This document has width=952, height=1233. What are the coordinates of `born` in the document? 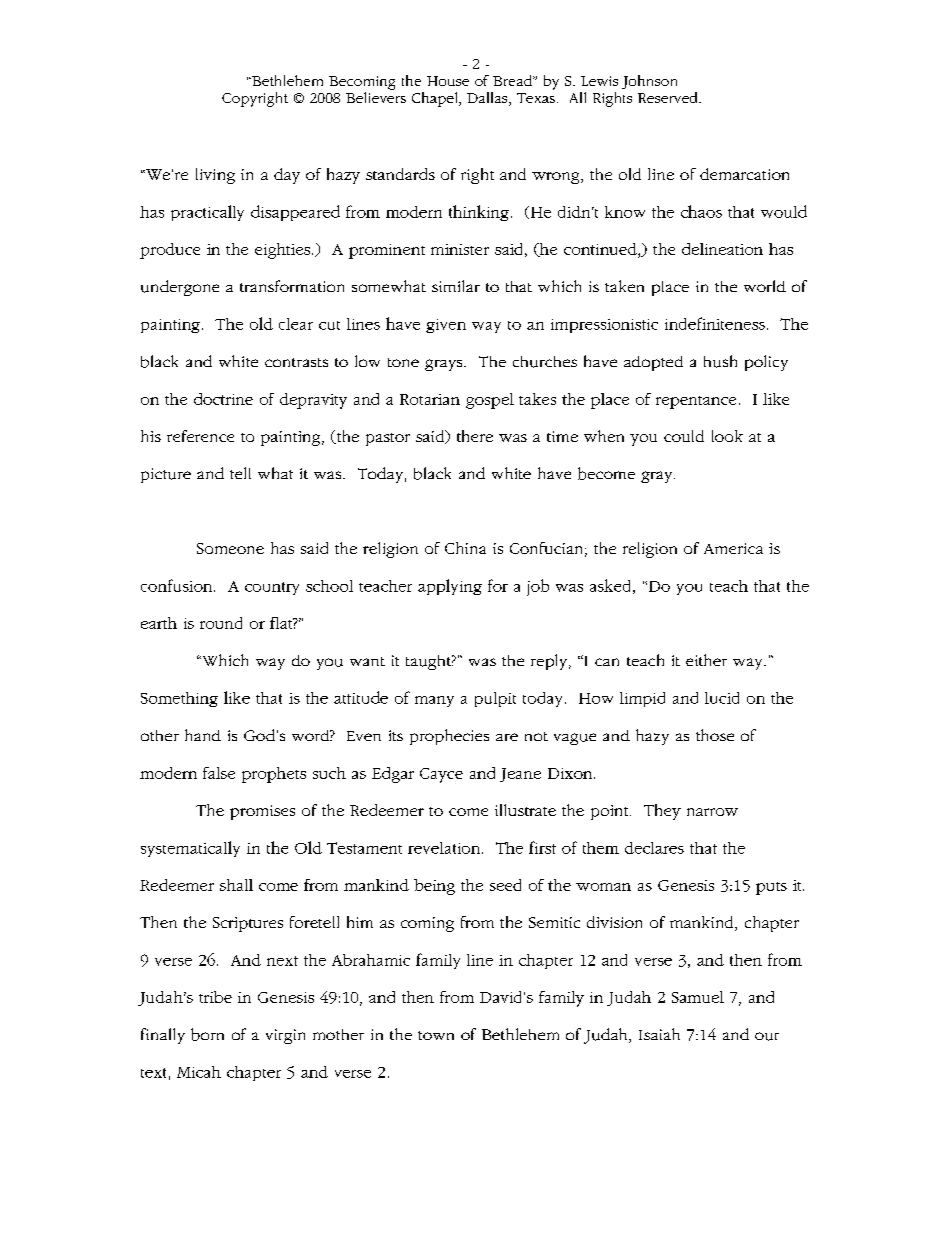 It's located at (207, 1034).
